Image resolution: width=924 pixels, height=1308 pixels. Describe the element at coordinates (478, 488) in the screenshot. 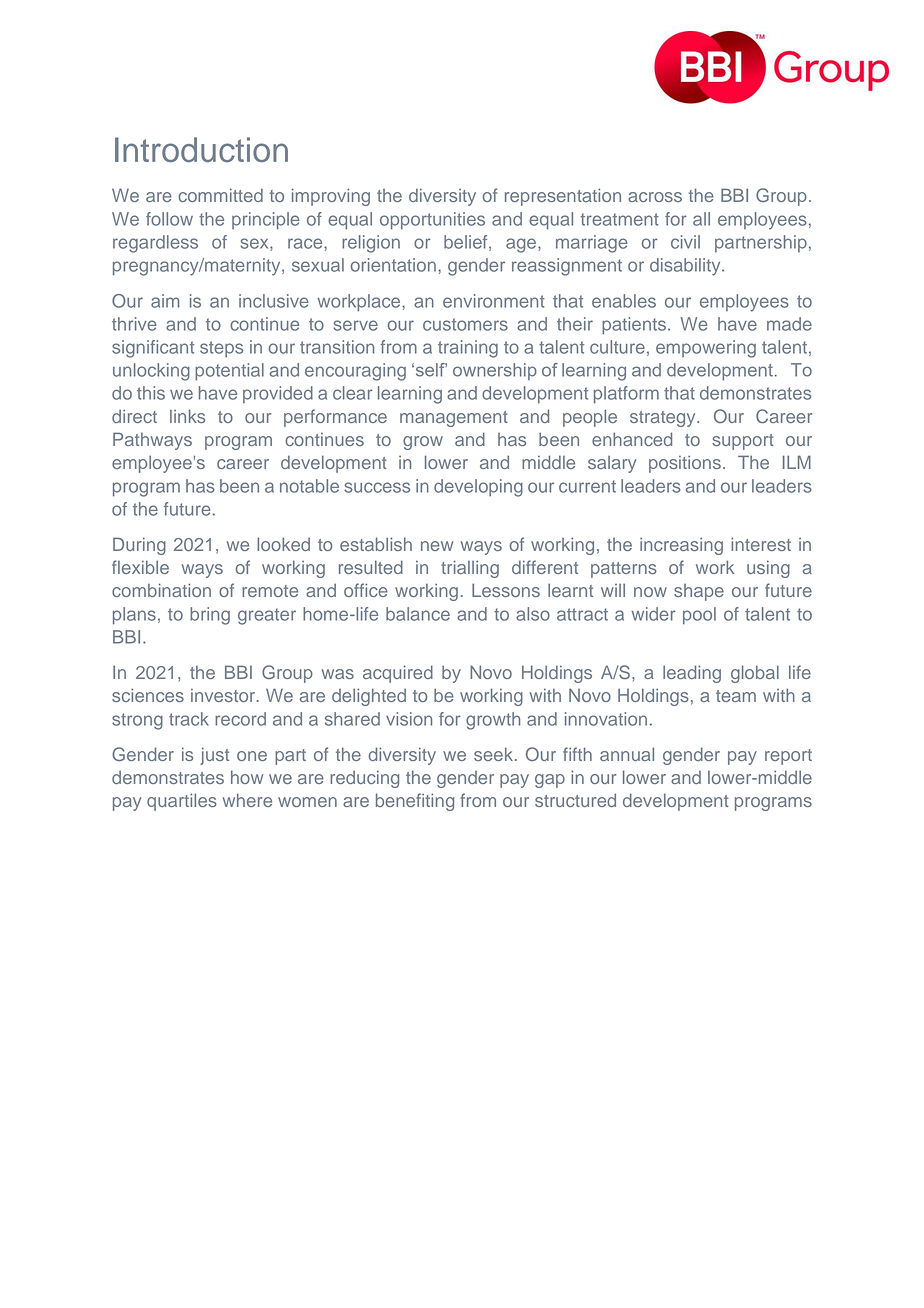

I see `developing` at that location.
